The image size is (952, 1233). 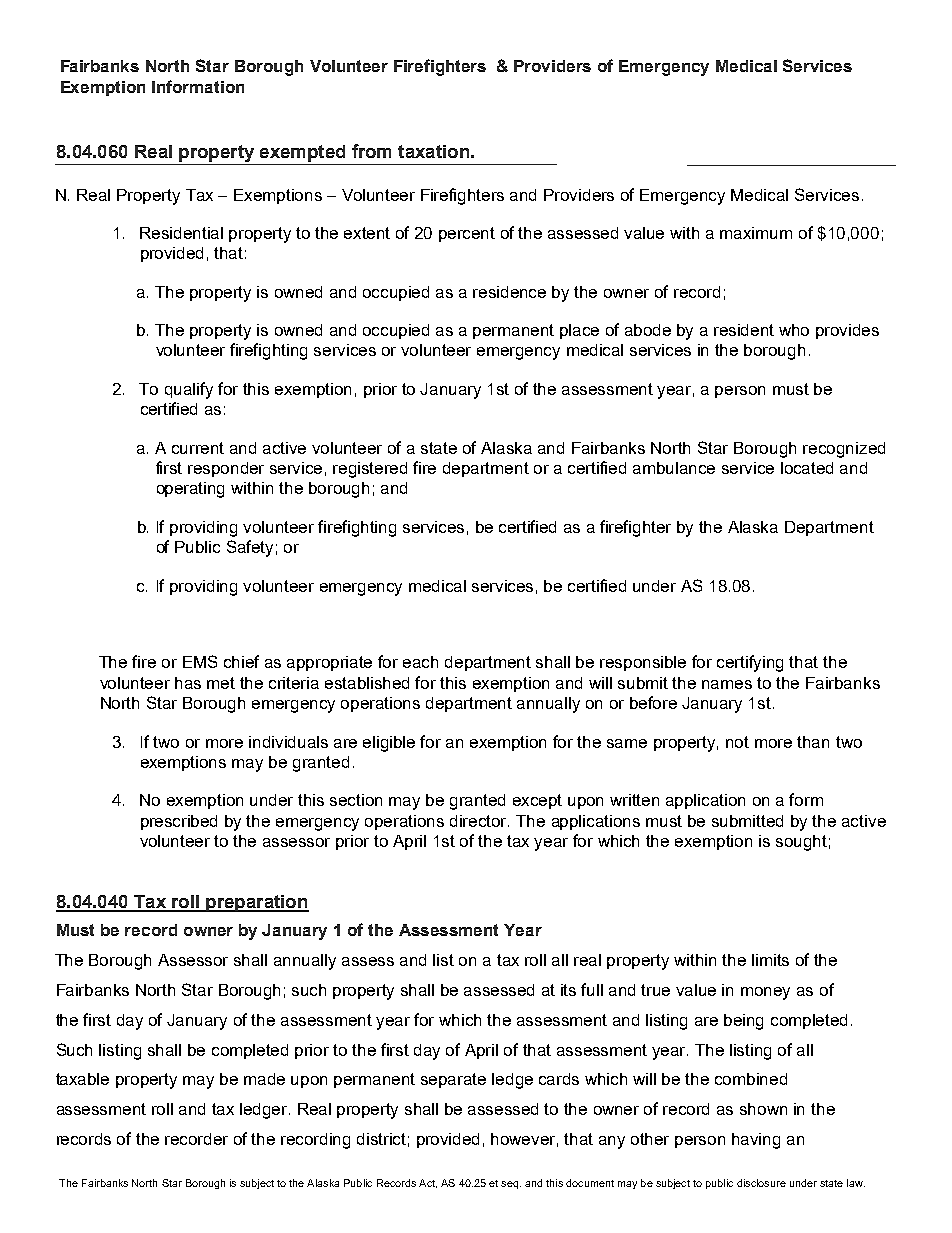 I want to click on located, so click(x=807, y=468).
